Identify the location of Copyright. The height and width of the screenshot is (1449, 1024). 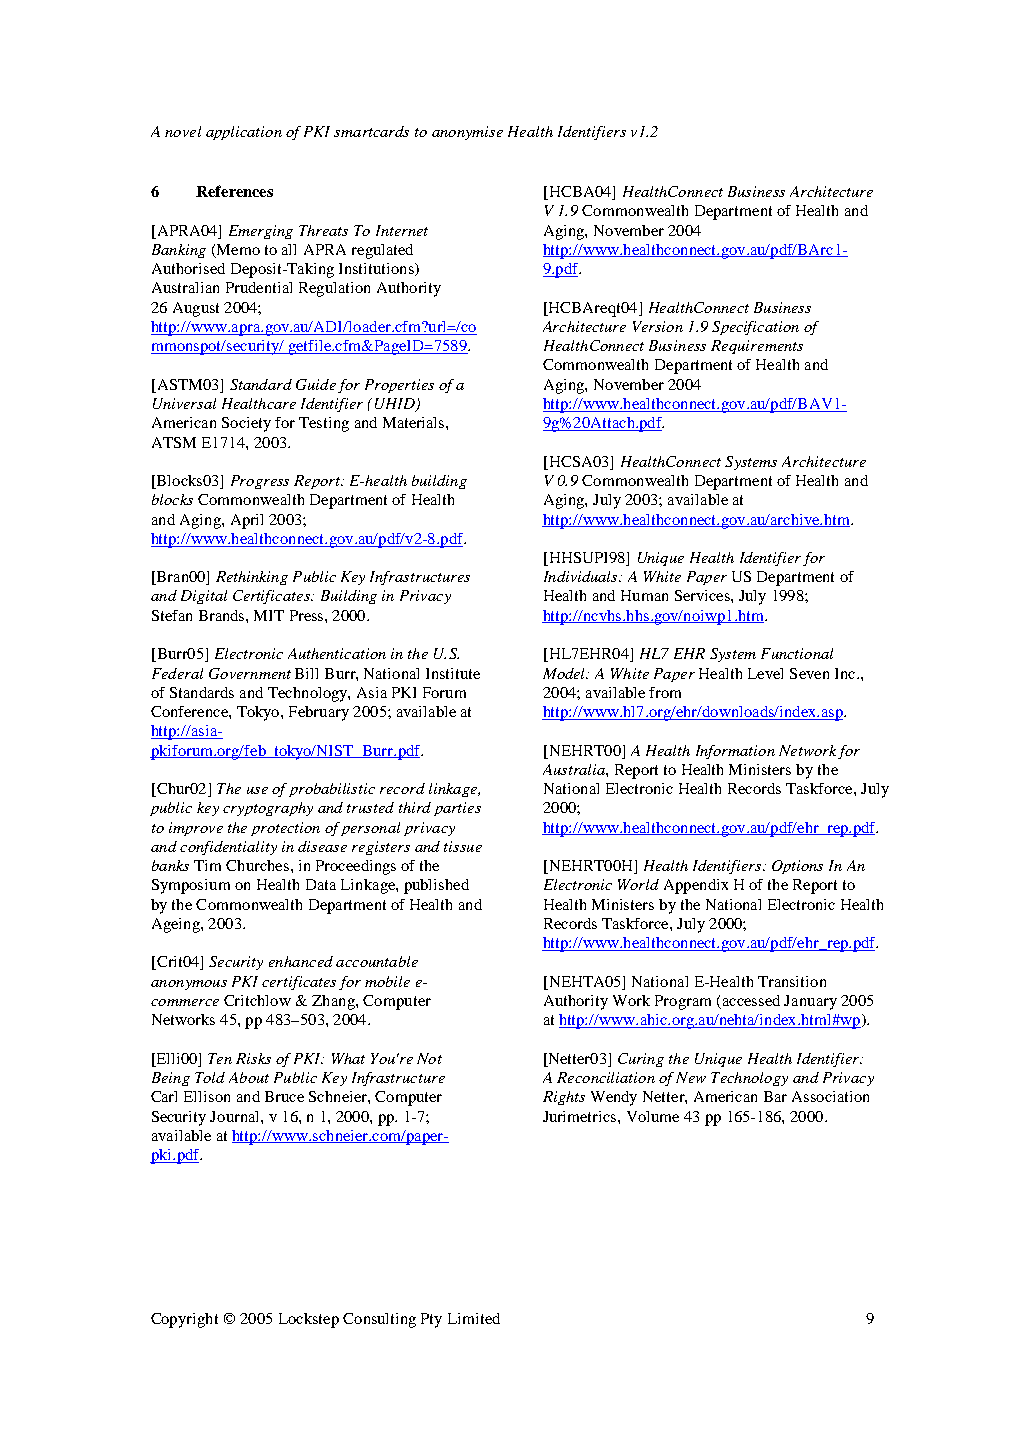
(184, 1320).
